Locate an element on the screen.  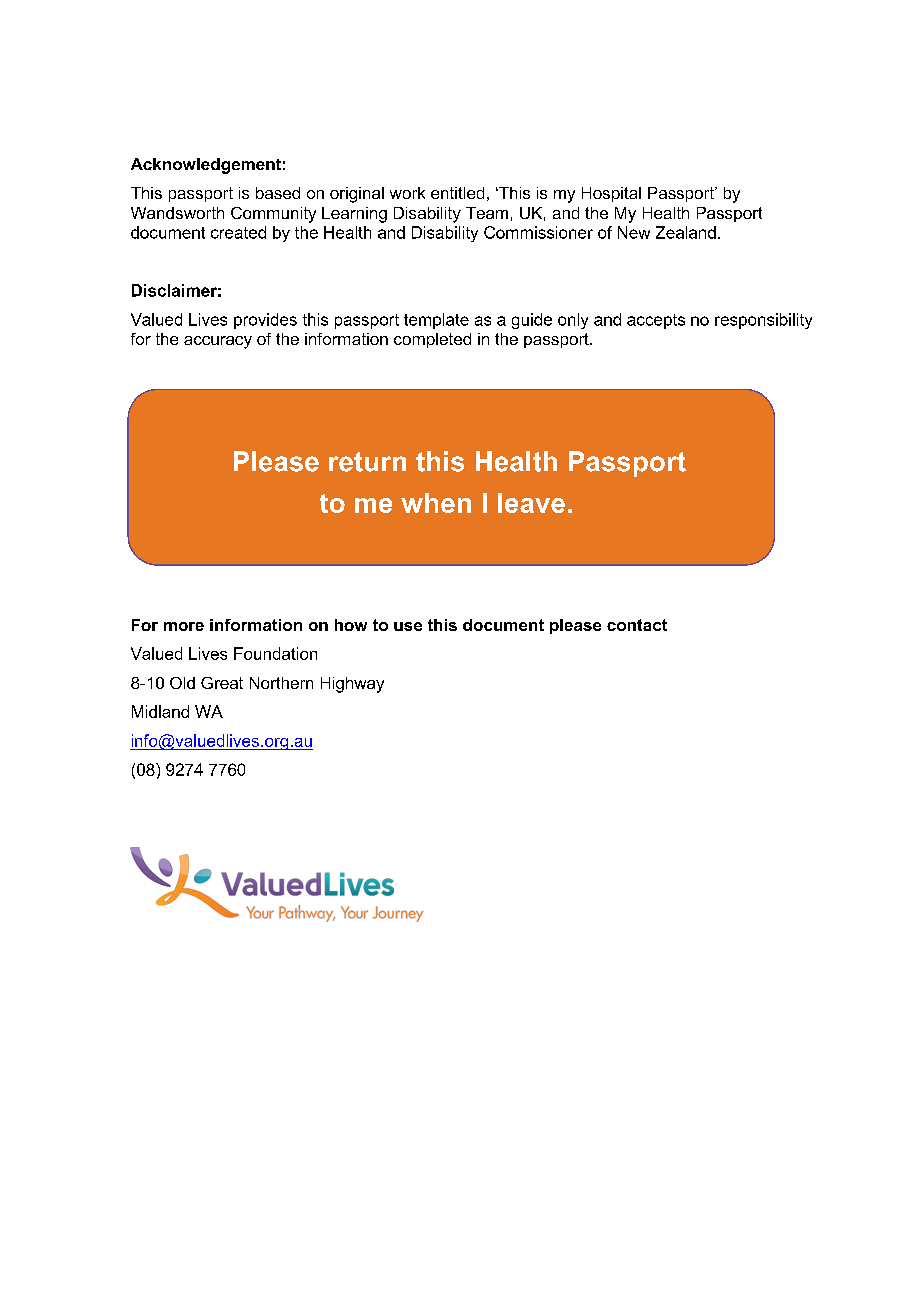
Community is located at coordinates (273, 215).
